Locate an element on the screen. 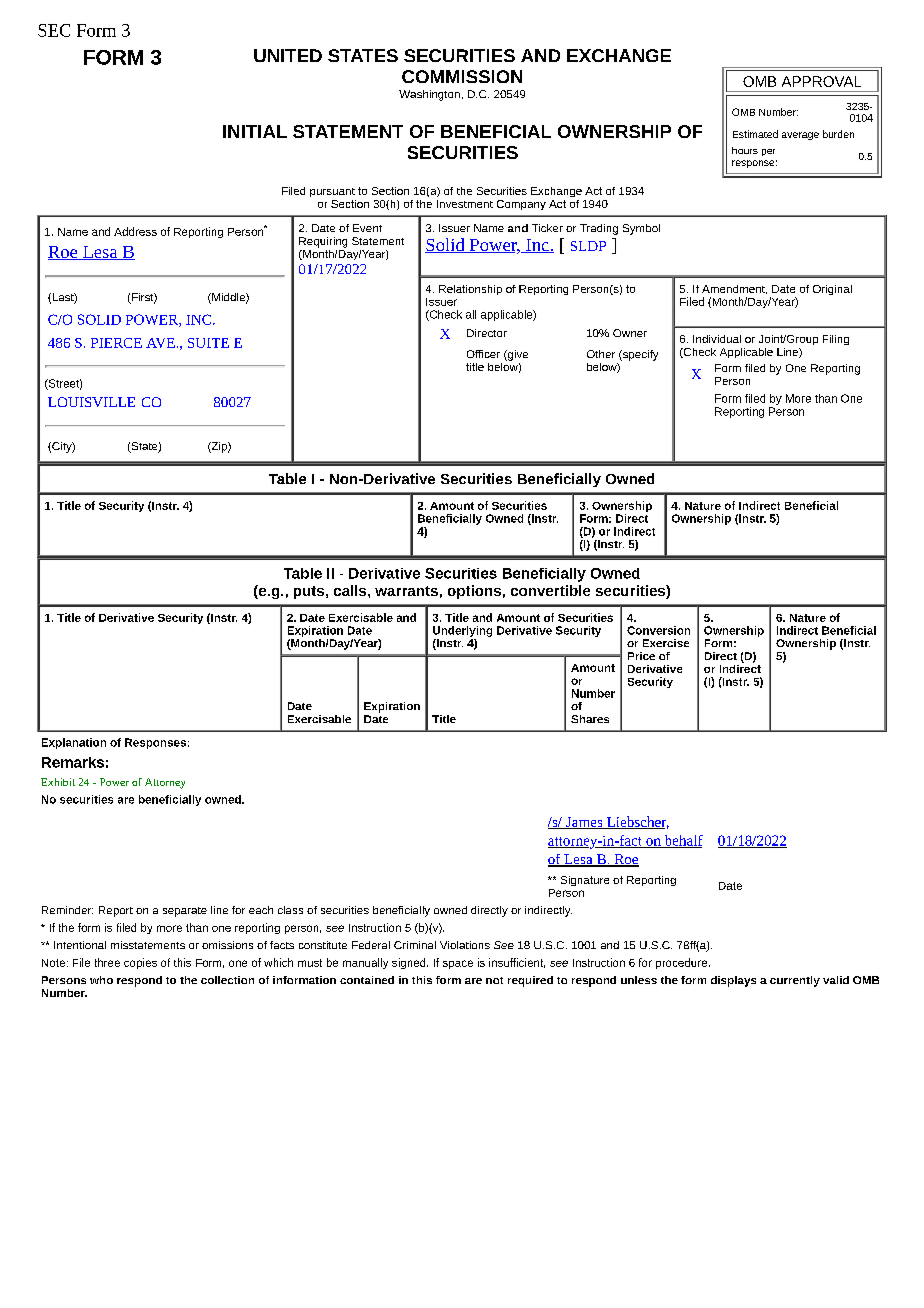  COMMISSION is located at coordinates (462, 76).
